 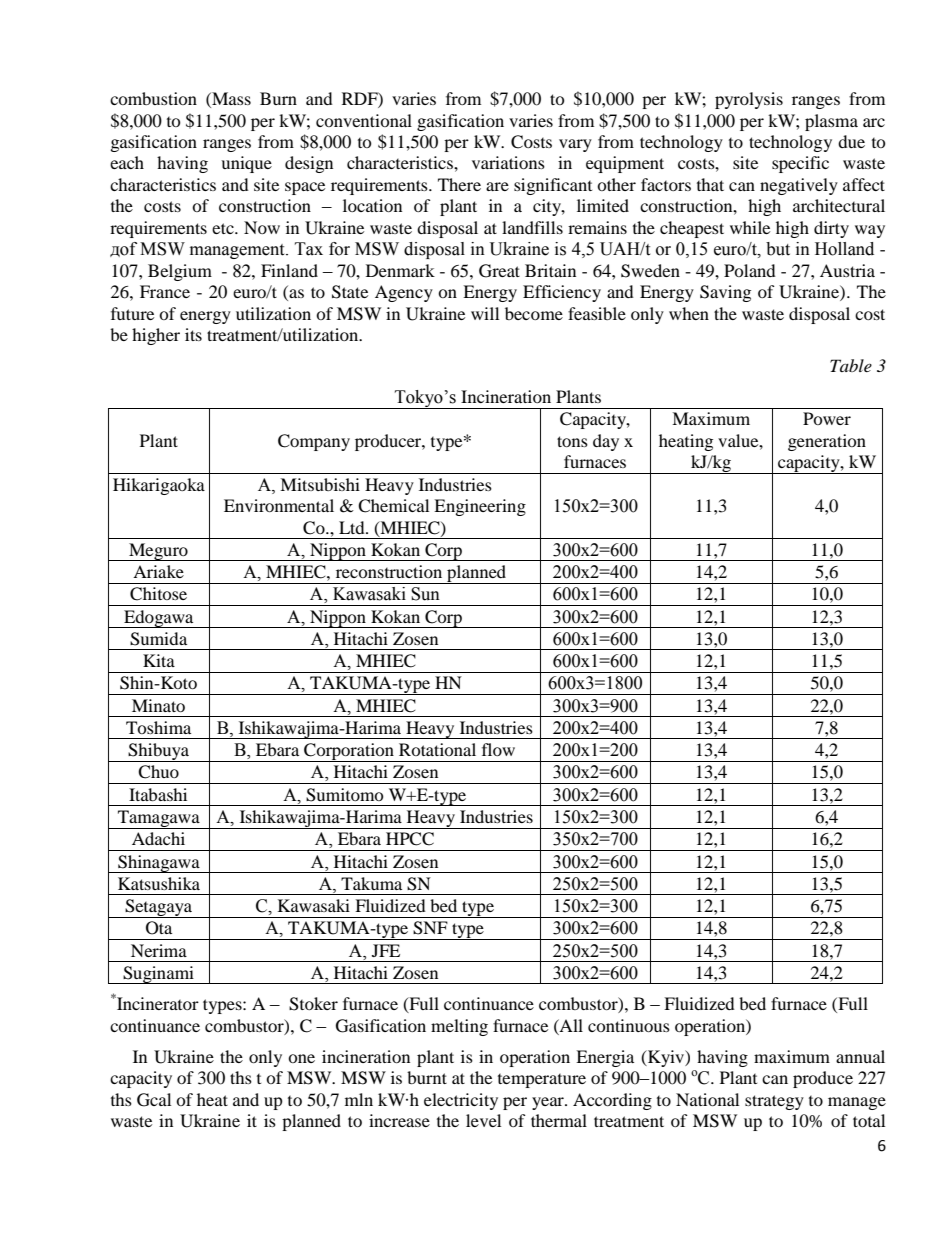 I want to click on generation, so click(x=827, y=442).
